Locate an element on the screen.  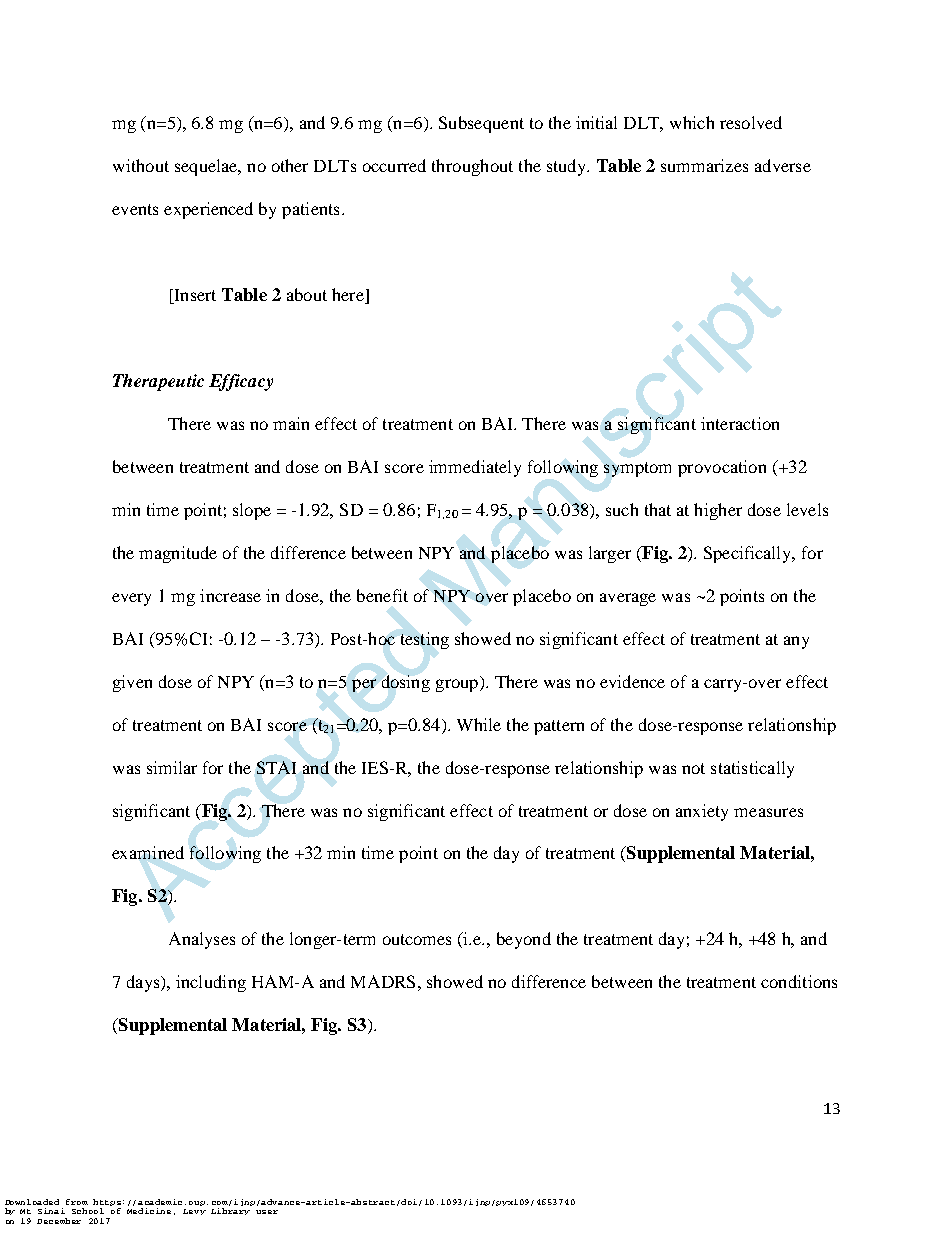
anxiety is located at coordinates (702, 812).
